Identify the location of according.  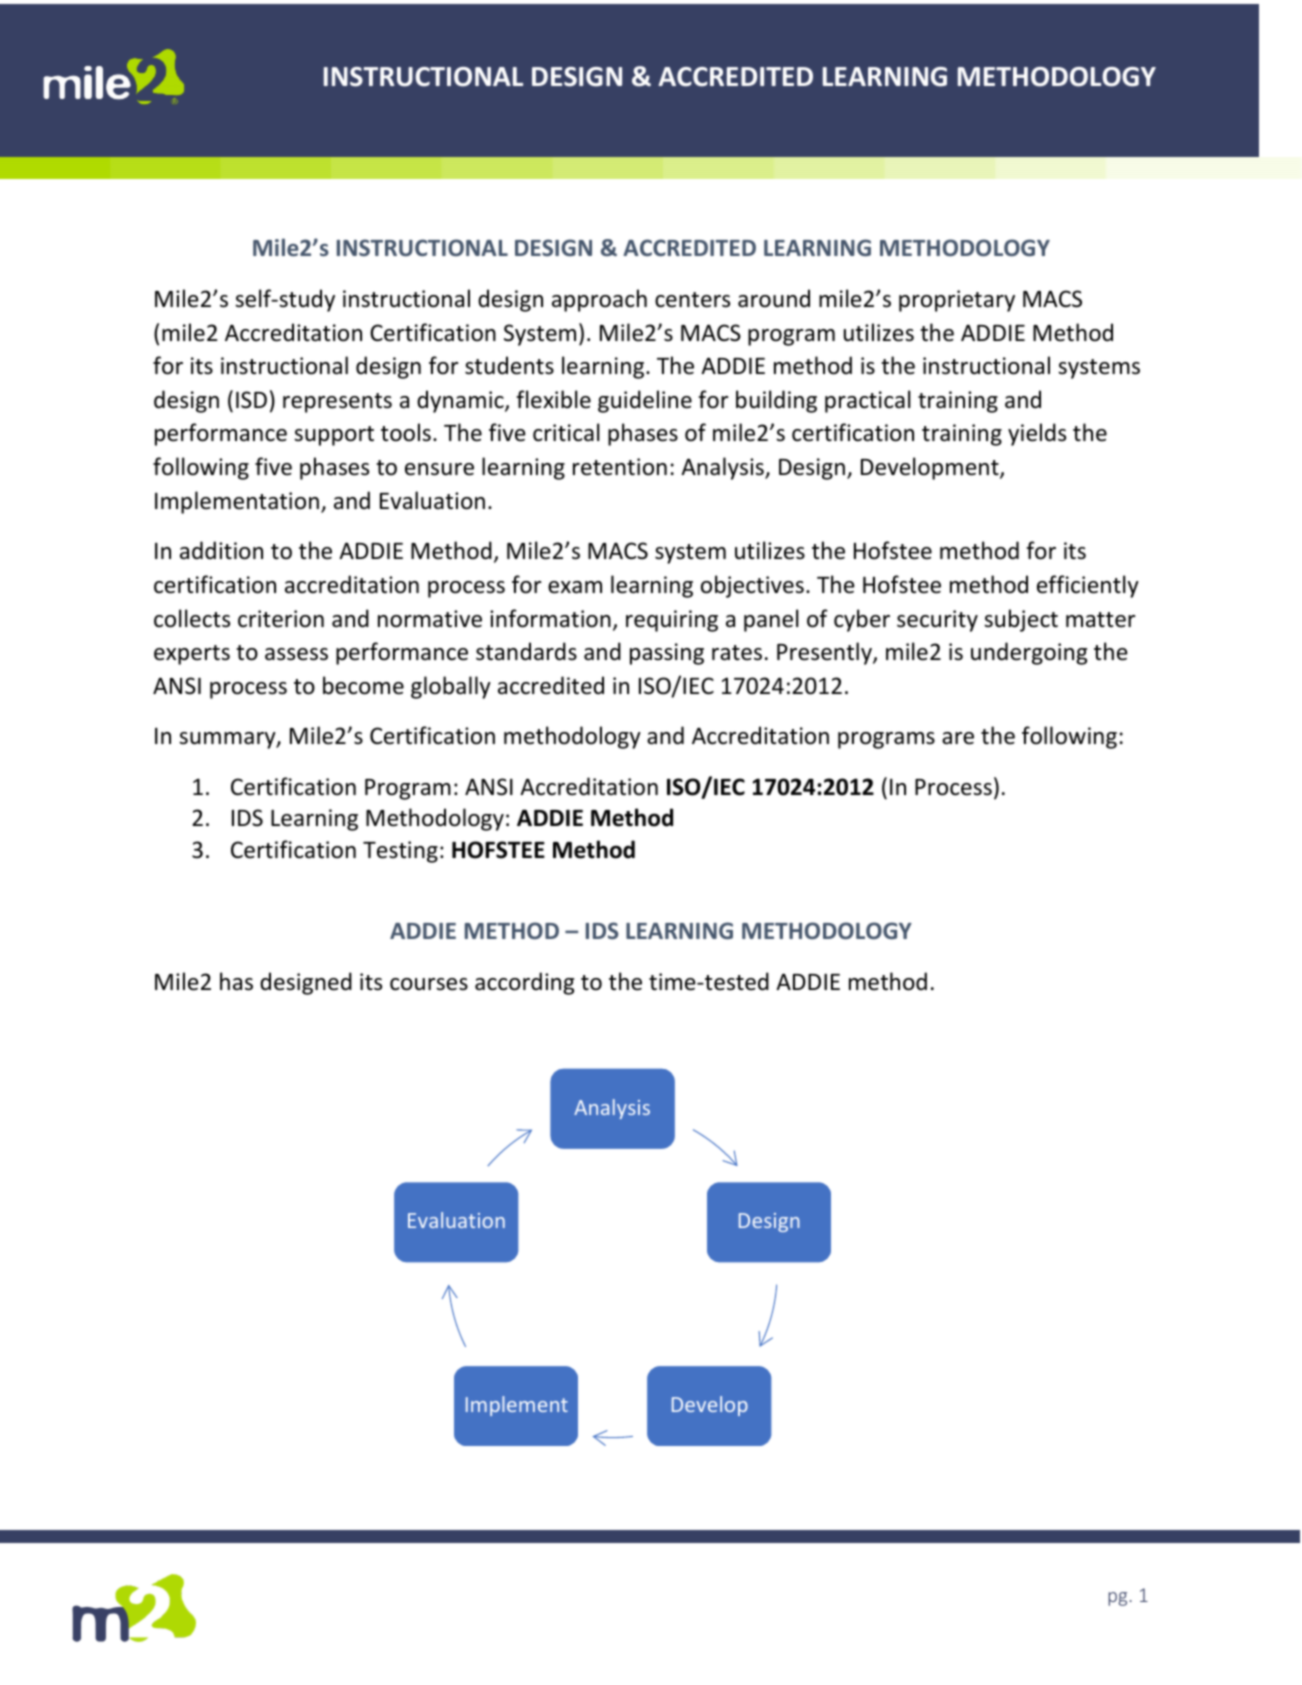
(524, 983).
